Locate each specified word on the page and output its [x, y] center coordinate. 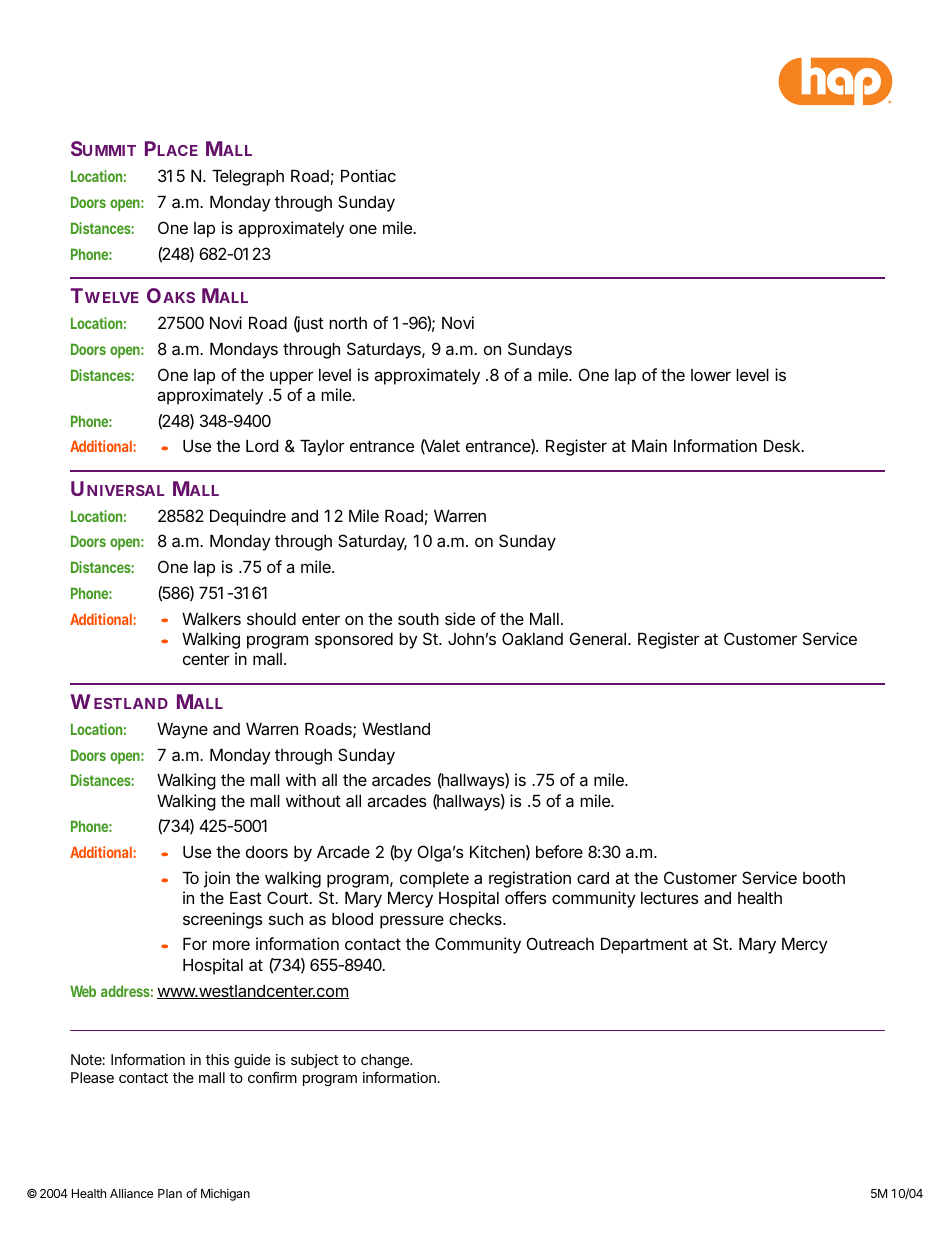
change [386, 1061]
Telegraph [248, 178]
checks [477, 919]
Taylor [322, 448]
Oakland [532, 638]
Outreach [560, 943]
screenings [223, 920]
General [600, 638]
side [460, 618]
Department [644, 946]
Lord [262, 446]
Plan [170, 1193]
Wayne [182, 731]
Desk [784, 446]
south [418, 619]
